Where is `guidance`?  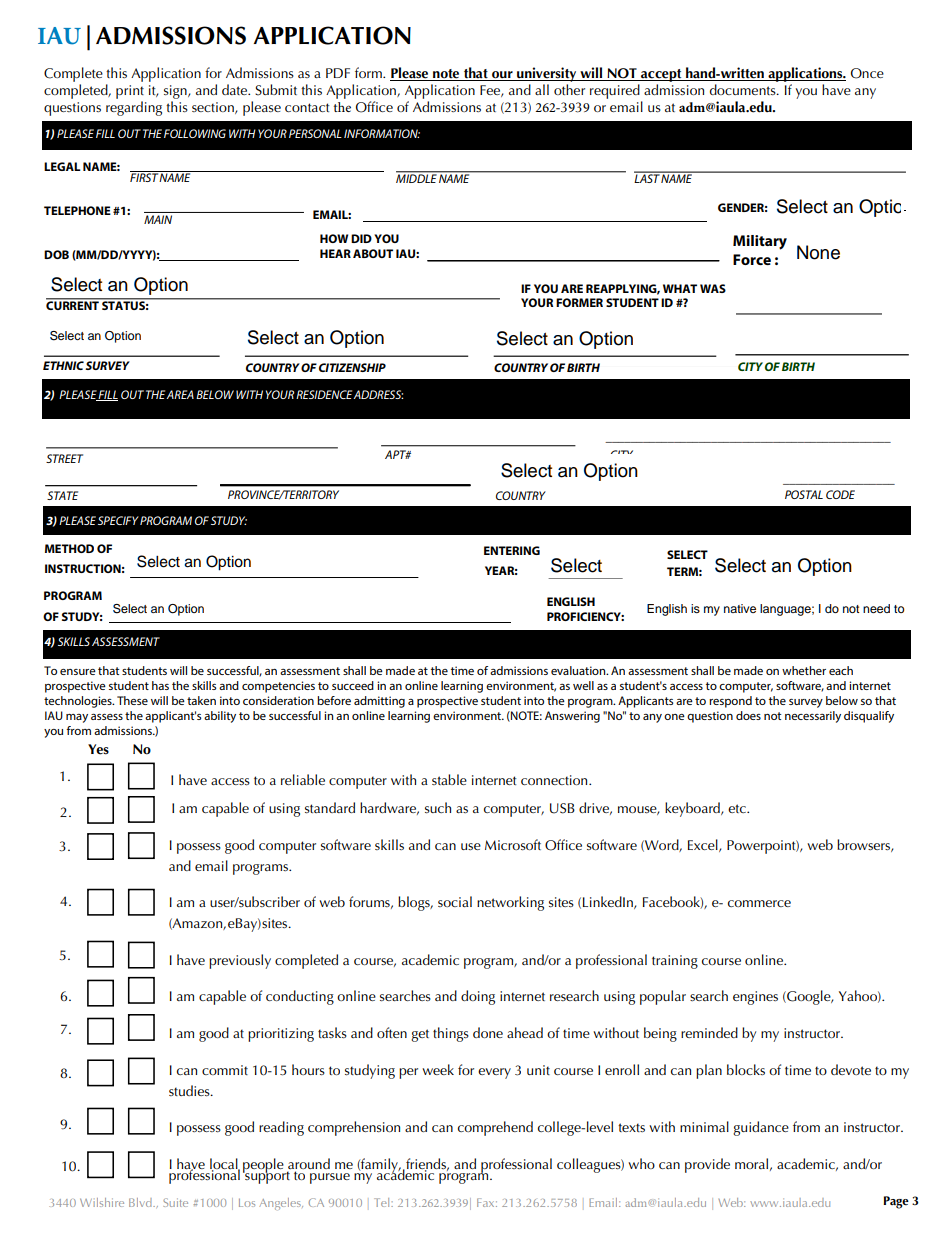
guidance is located at coordinates (761, 1128).
